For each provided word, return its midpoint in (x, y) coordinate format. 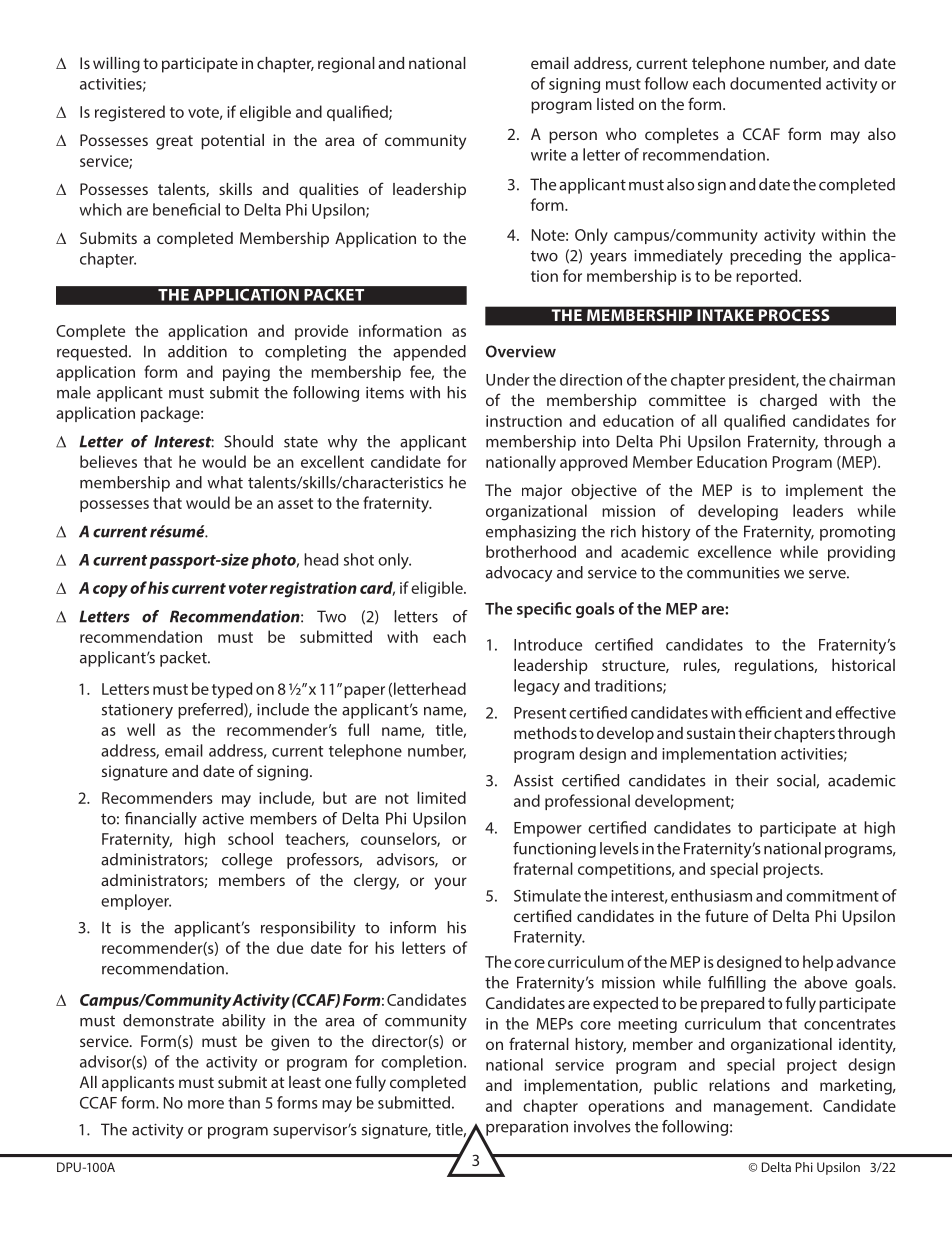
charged (788, 402)
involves (602, 1126)
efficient (773, 712)
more (206, 1104)
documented (775, 83)
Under (508, 379)
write (548, 155)
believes (108, 461)
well (141, 729)
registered (130, 113)
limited (441, 797)
